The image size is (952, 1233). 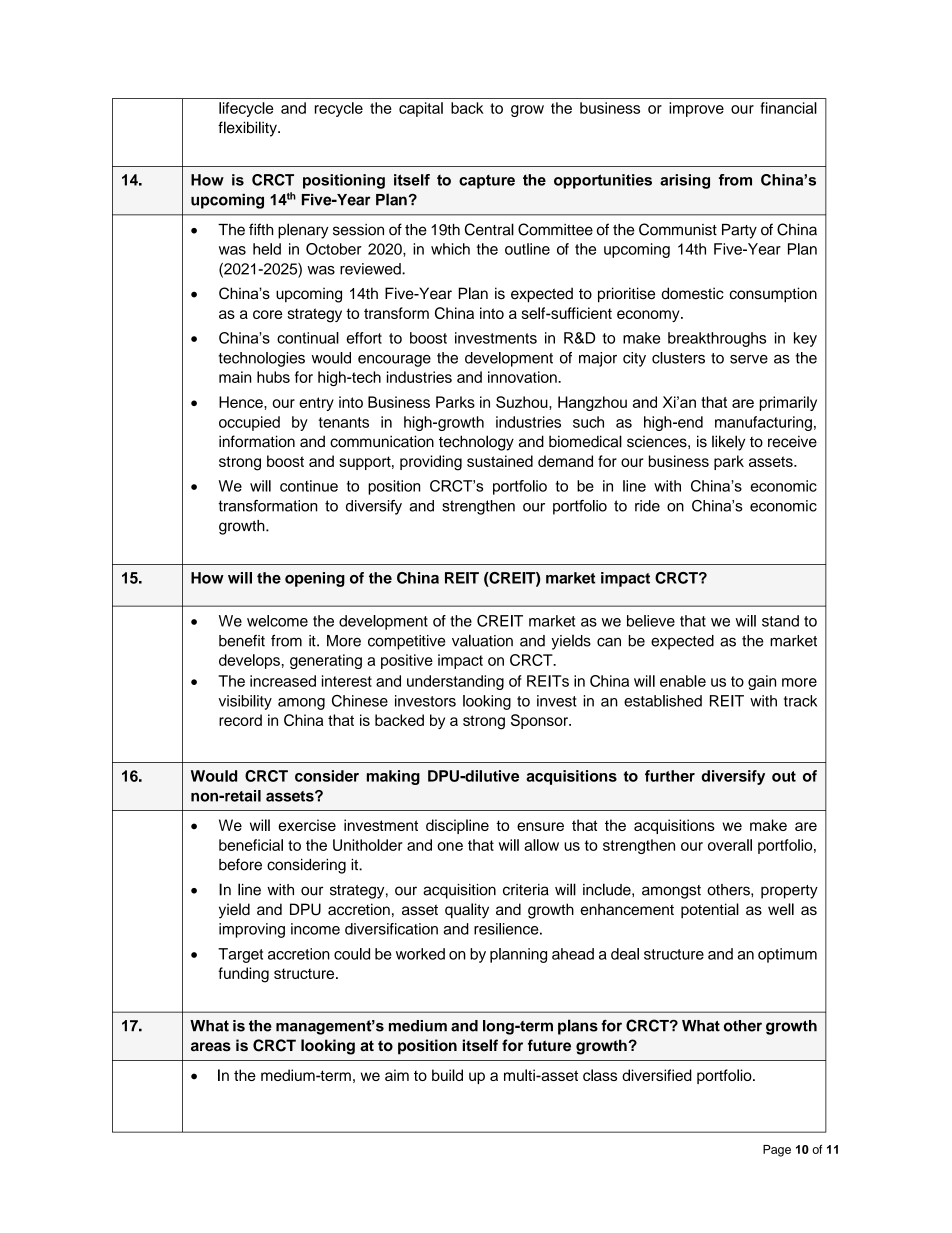 I want to click on capture, so click(x=487, y=182).
